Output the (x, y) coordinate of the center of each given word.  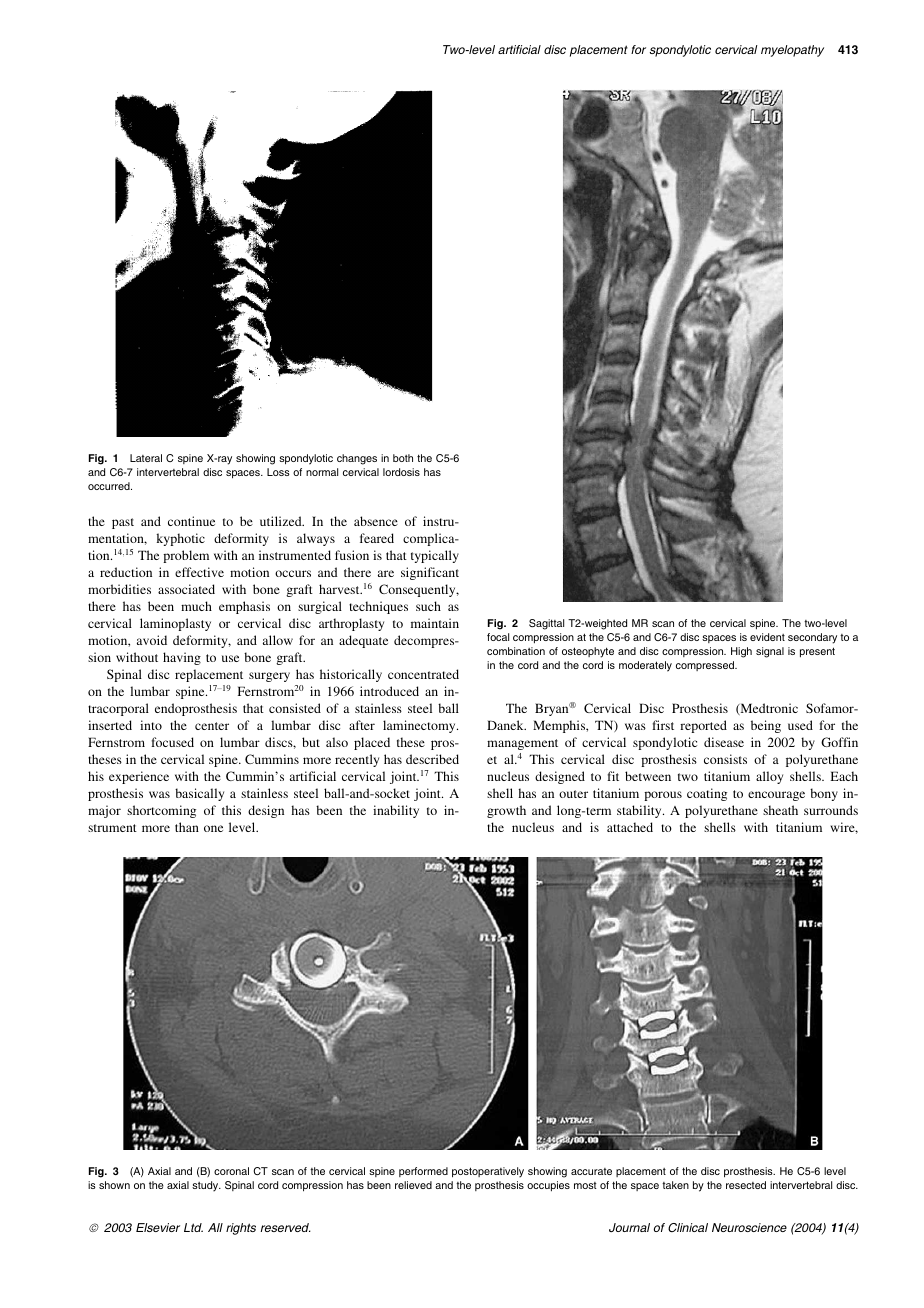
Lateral (146, 458)
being (766, 726)
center (212, 726)
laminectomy (420, 726)
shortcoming (161, 811)
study (206, 1186)
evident (767, 637)
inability (396, 811)
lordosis (401, 472)
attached (630, 827)
